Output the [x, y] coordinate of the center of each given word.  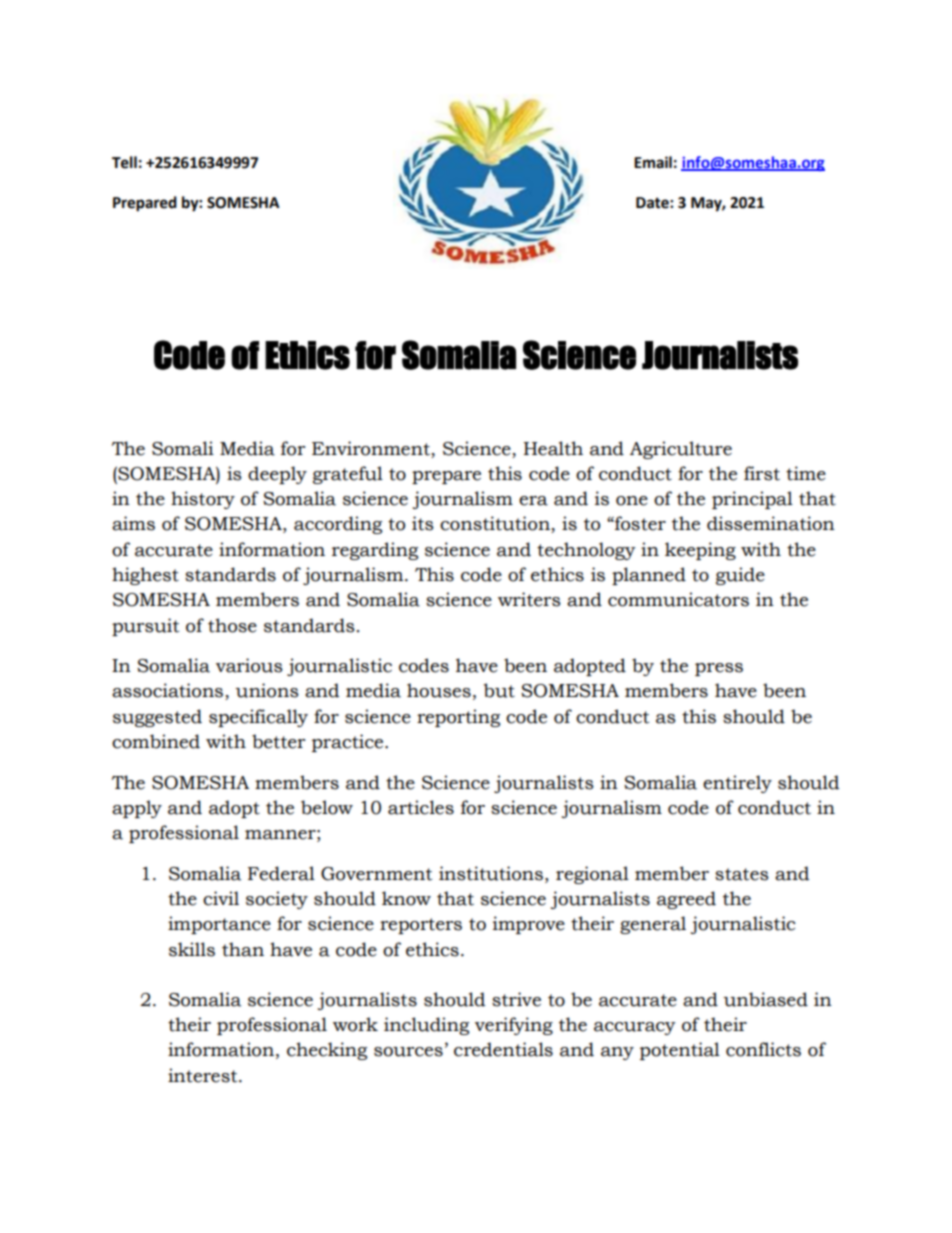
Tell [124, 162]
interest [204, 1075]
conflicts [763, 1049]
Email [653, 162]
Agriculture [681, 450]
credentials [503, 1049]
